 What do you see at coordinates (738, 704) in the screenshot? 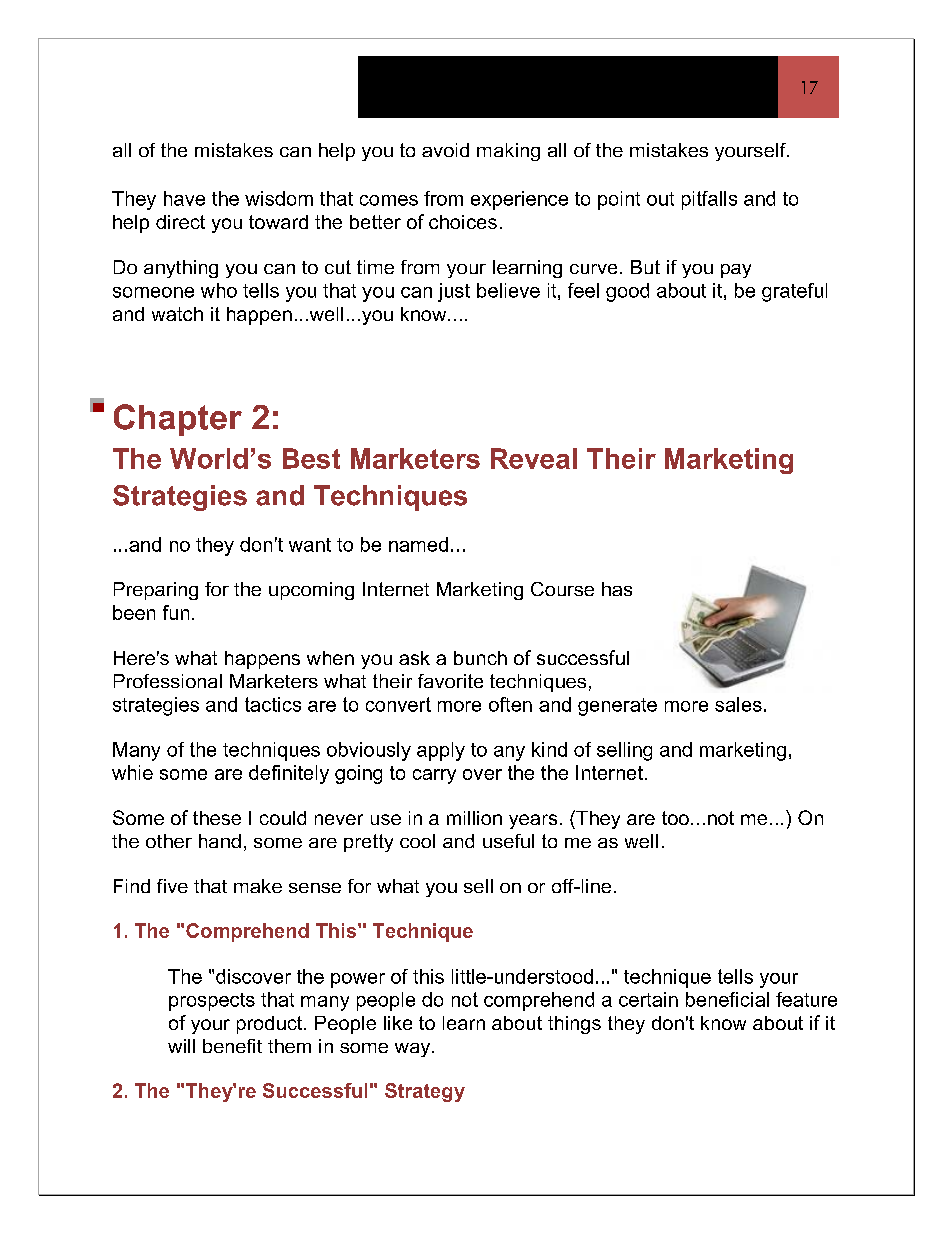
I see `sales` at bounding box center [738, 704].
